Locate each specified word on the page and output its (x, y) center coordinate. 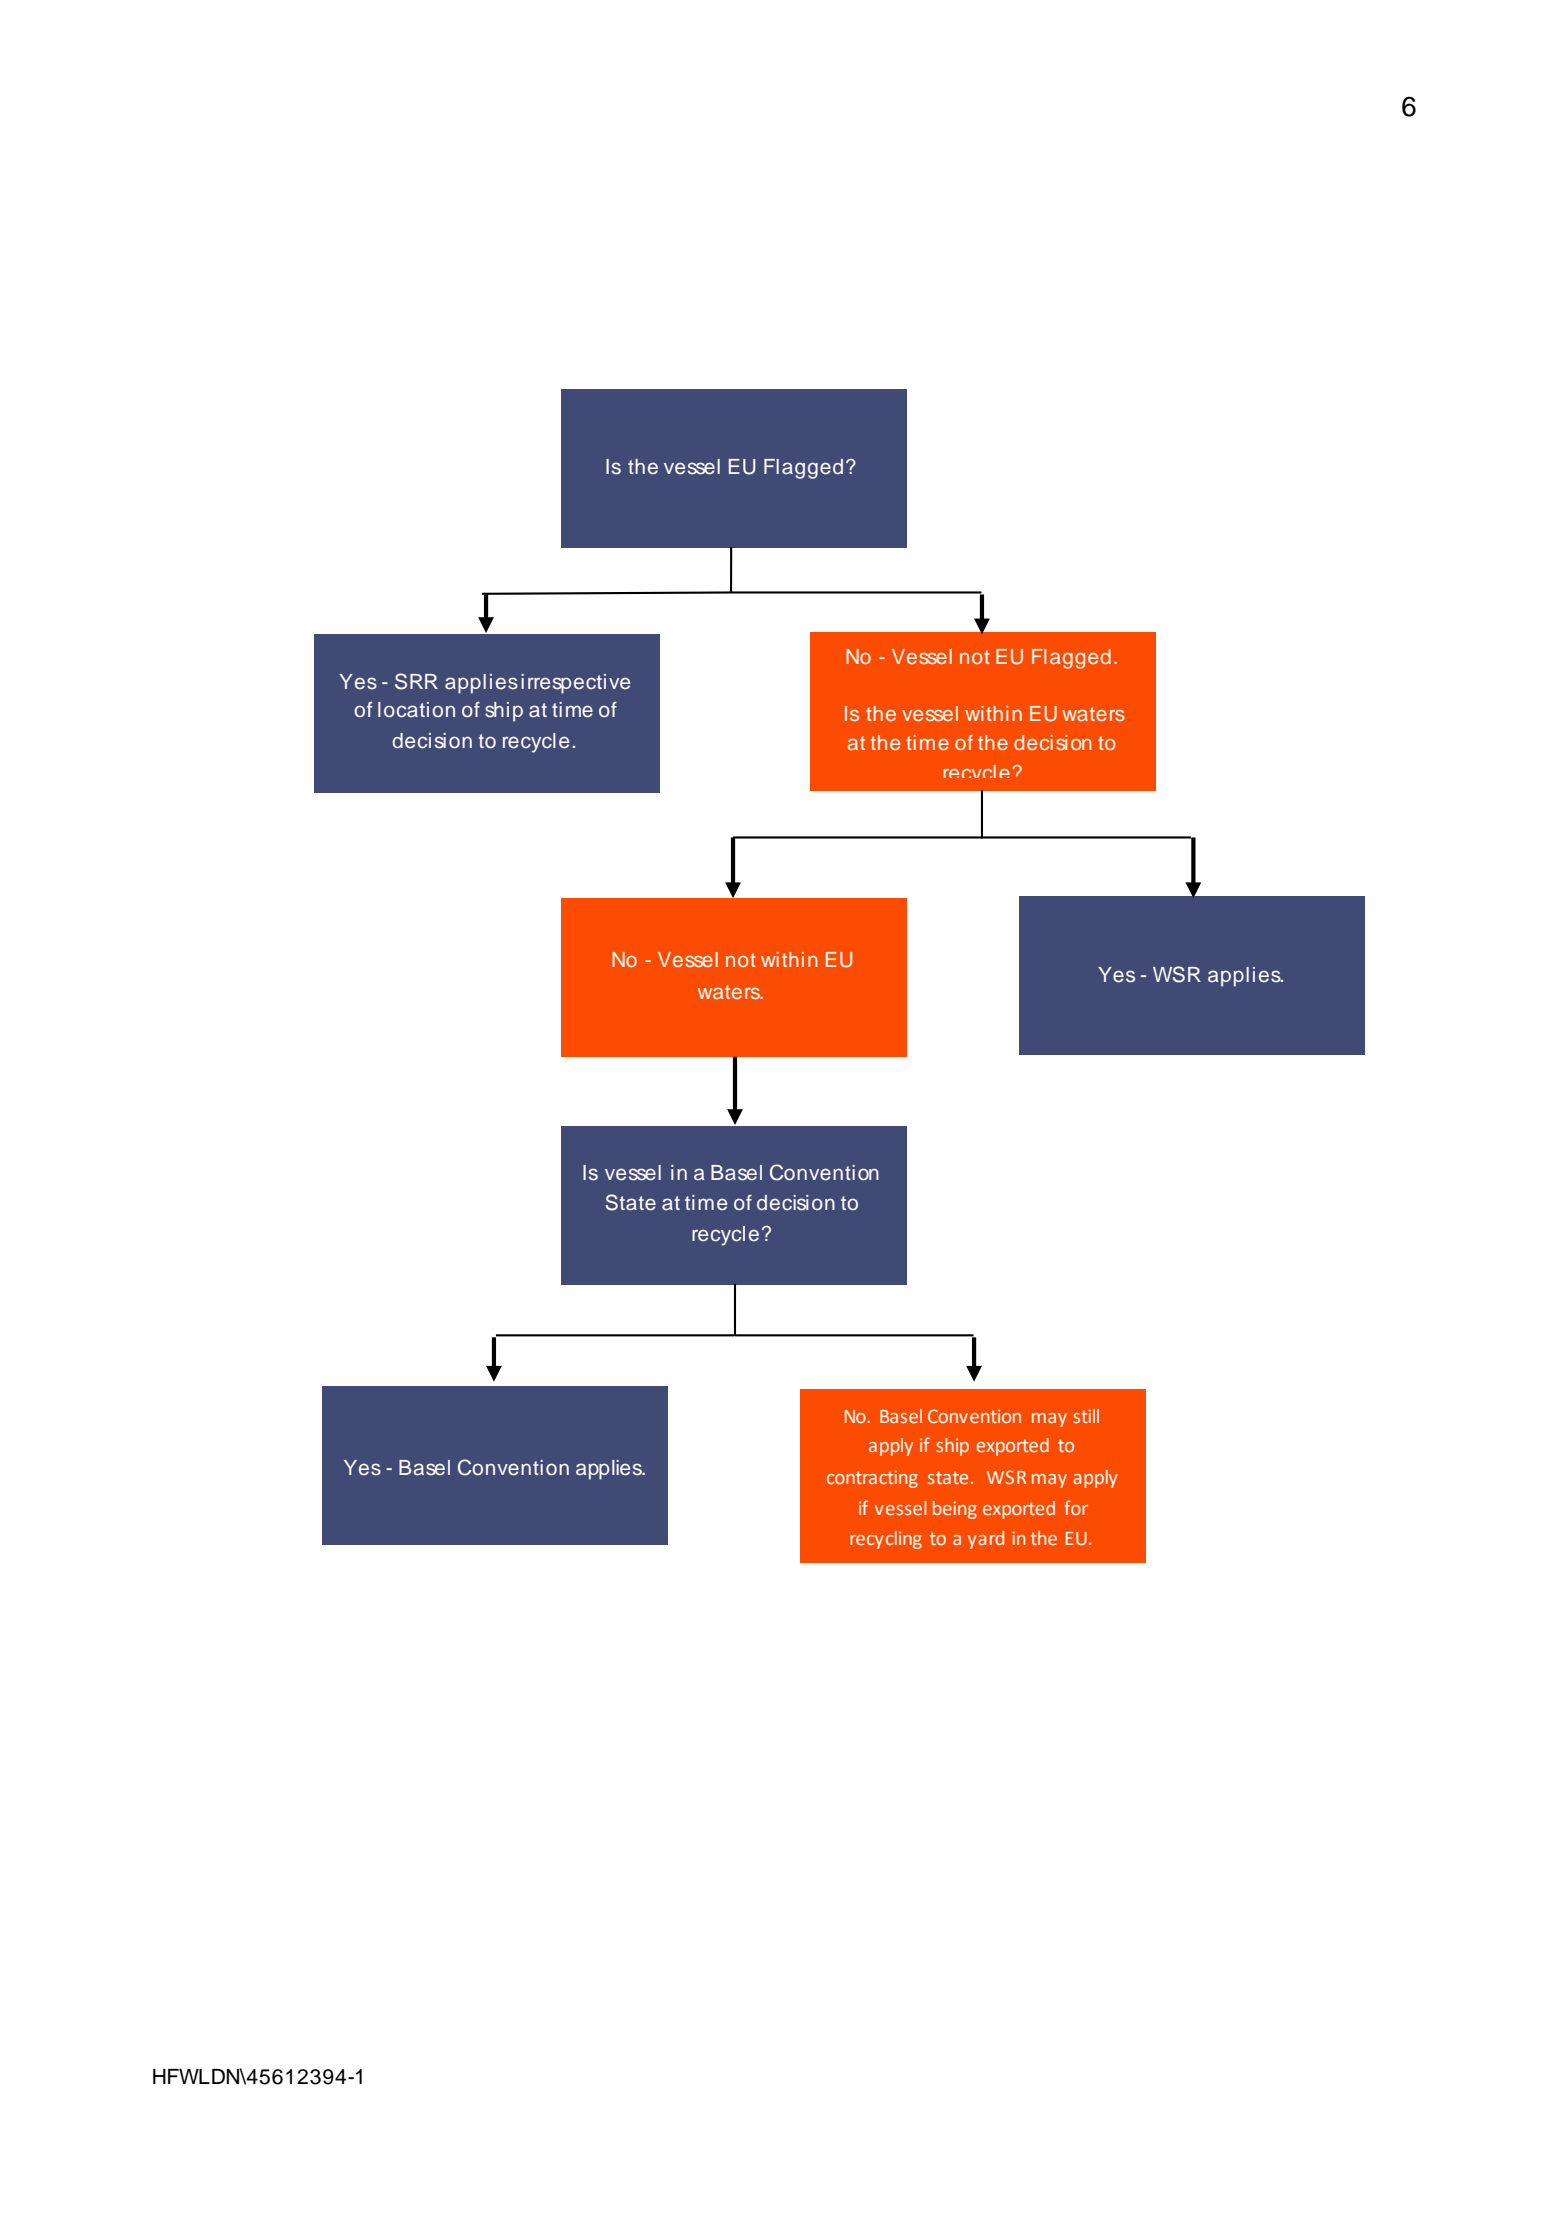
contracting (872, 1479)
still (1086, 1416)
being (955, 1510)
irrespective (575, 684)
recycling (886, 1540)
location (416, 710)
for (1076, 1507)
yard (986, 1540)
